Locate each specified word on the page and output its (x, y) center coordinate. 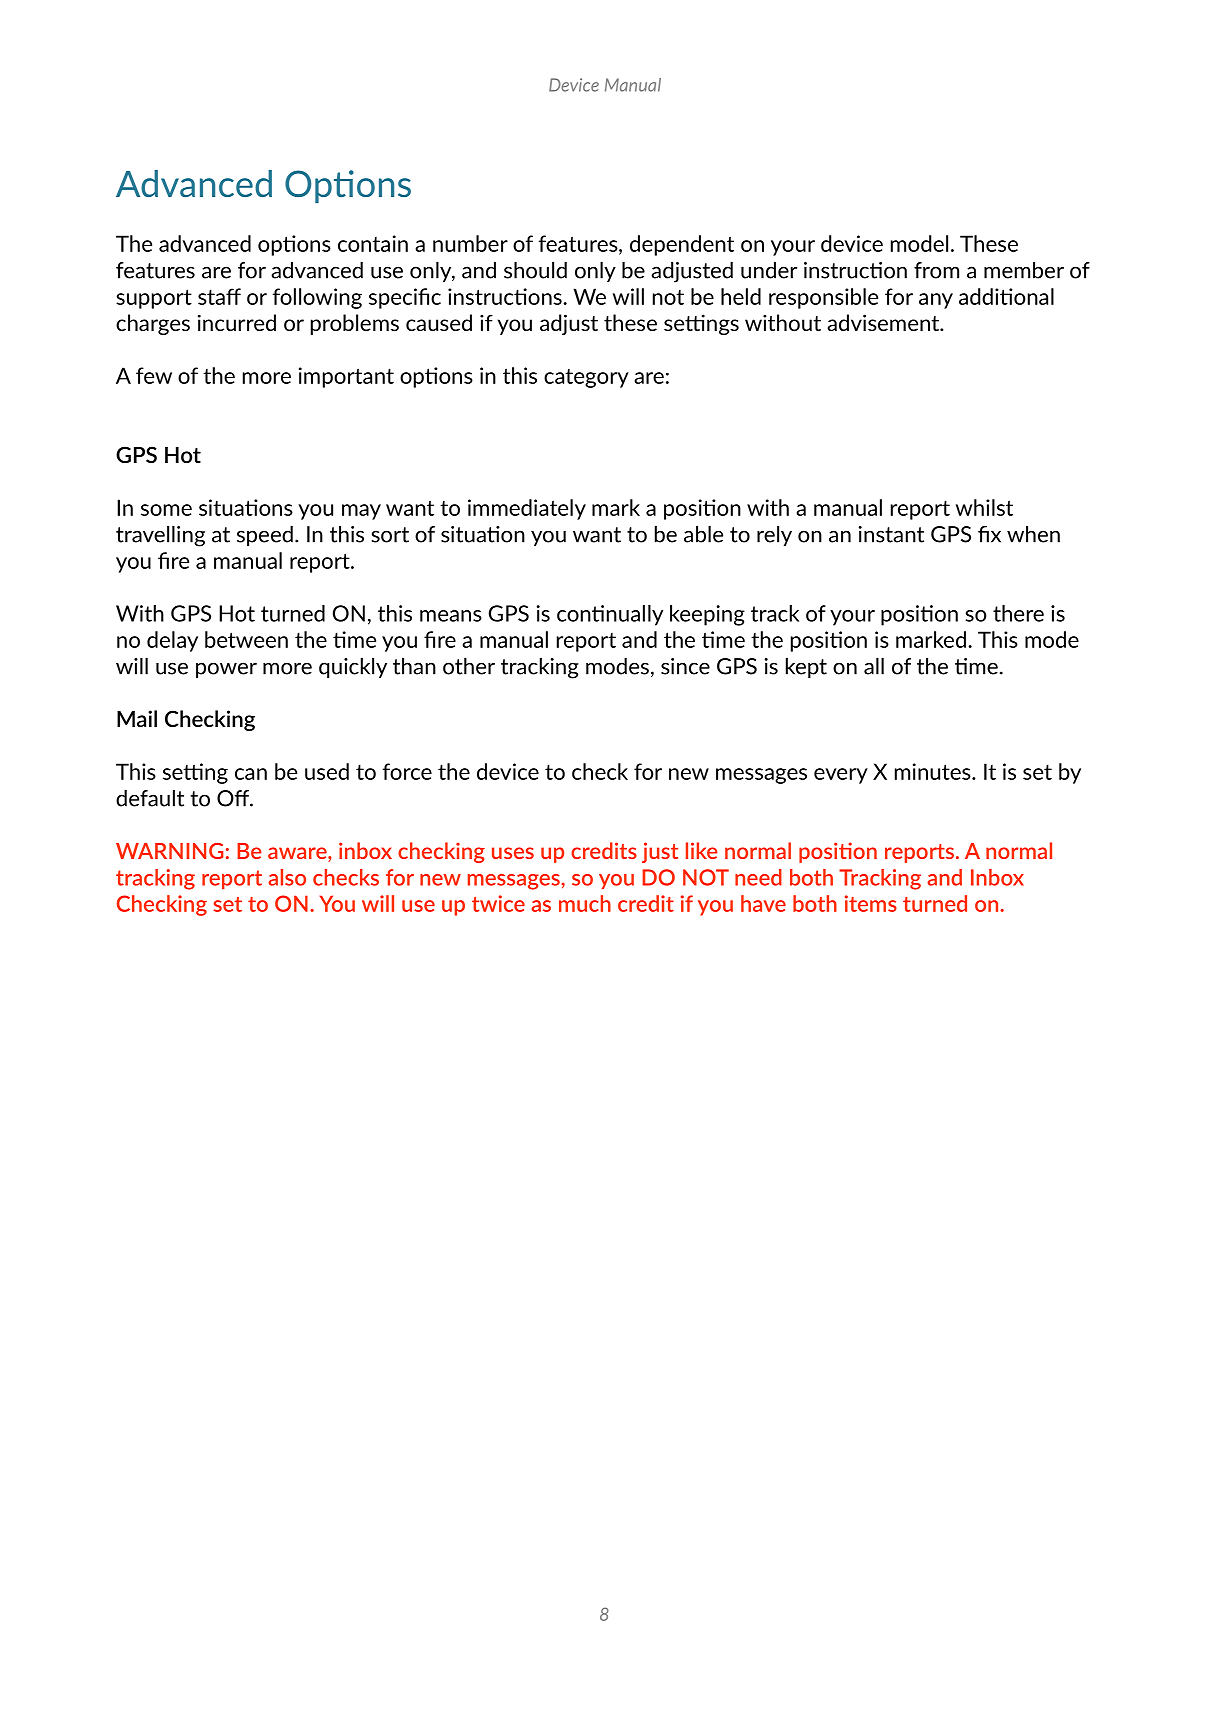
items (871, 903)
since (685, 666)
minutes (934, 771)
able (703, 534)
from (936, 270)
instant (891, 534)
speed (265, 535)
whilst (984, 507)
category (586, 378)
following (317, 298)
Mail (137, 718)
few (154, 375)
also (287, 877)
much (585, 903)
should (535, 270)
